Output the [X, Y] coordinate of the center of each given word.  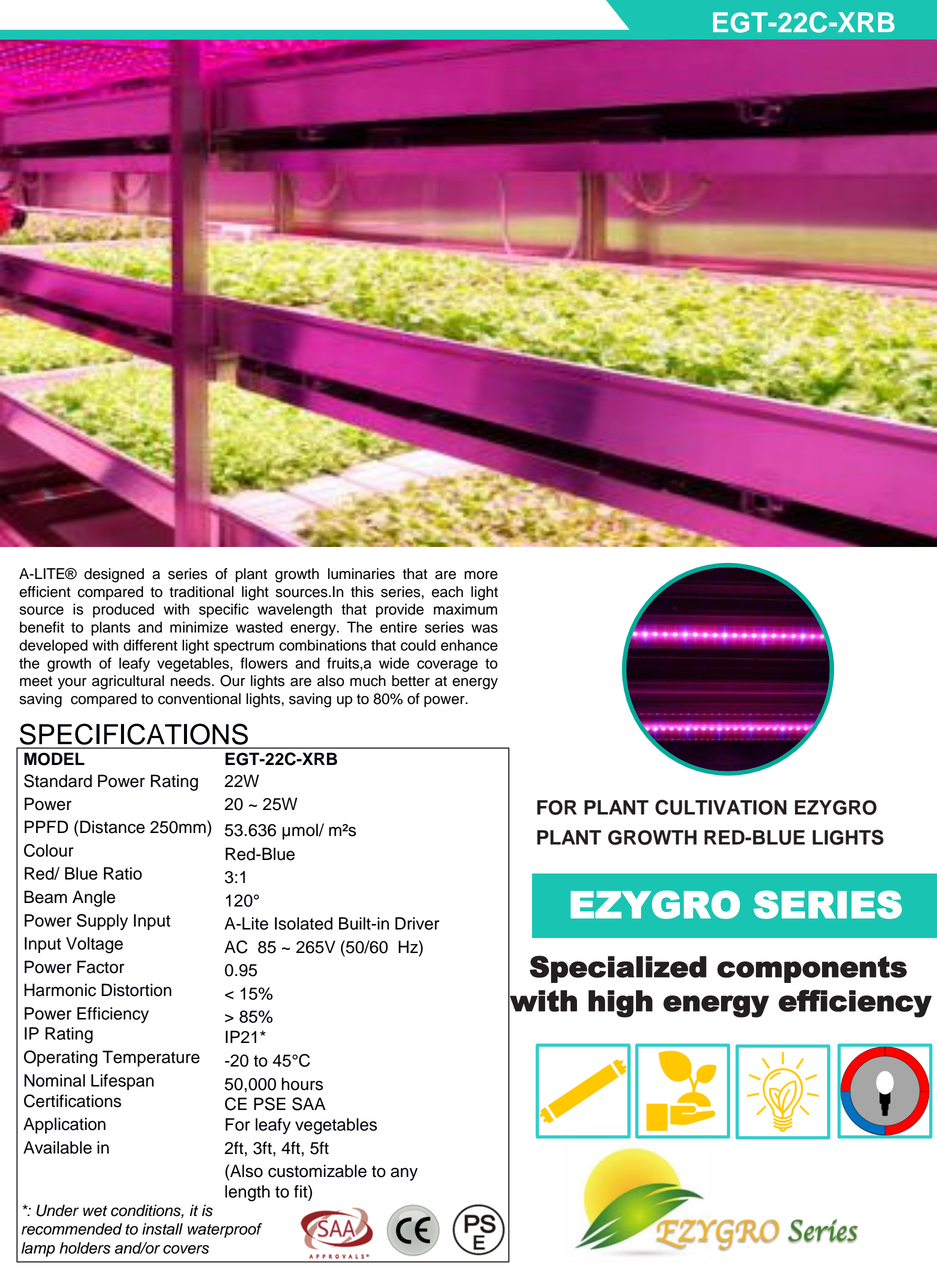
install [162, 1229]
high [620, 1004]
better [411, 681]
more [481, 575]
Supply [102, 922]
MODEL [54, 759]
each [447, 592]
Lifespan [122, 1082]
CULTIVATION [721, 807]
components [812, 969]
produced [123, 610]
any [404, 1174]
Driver [417, 923]
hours [302, 1084]
